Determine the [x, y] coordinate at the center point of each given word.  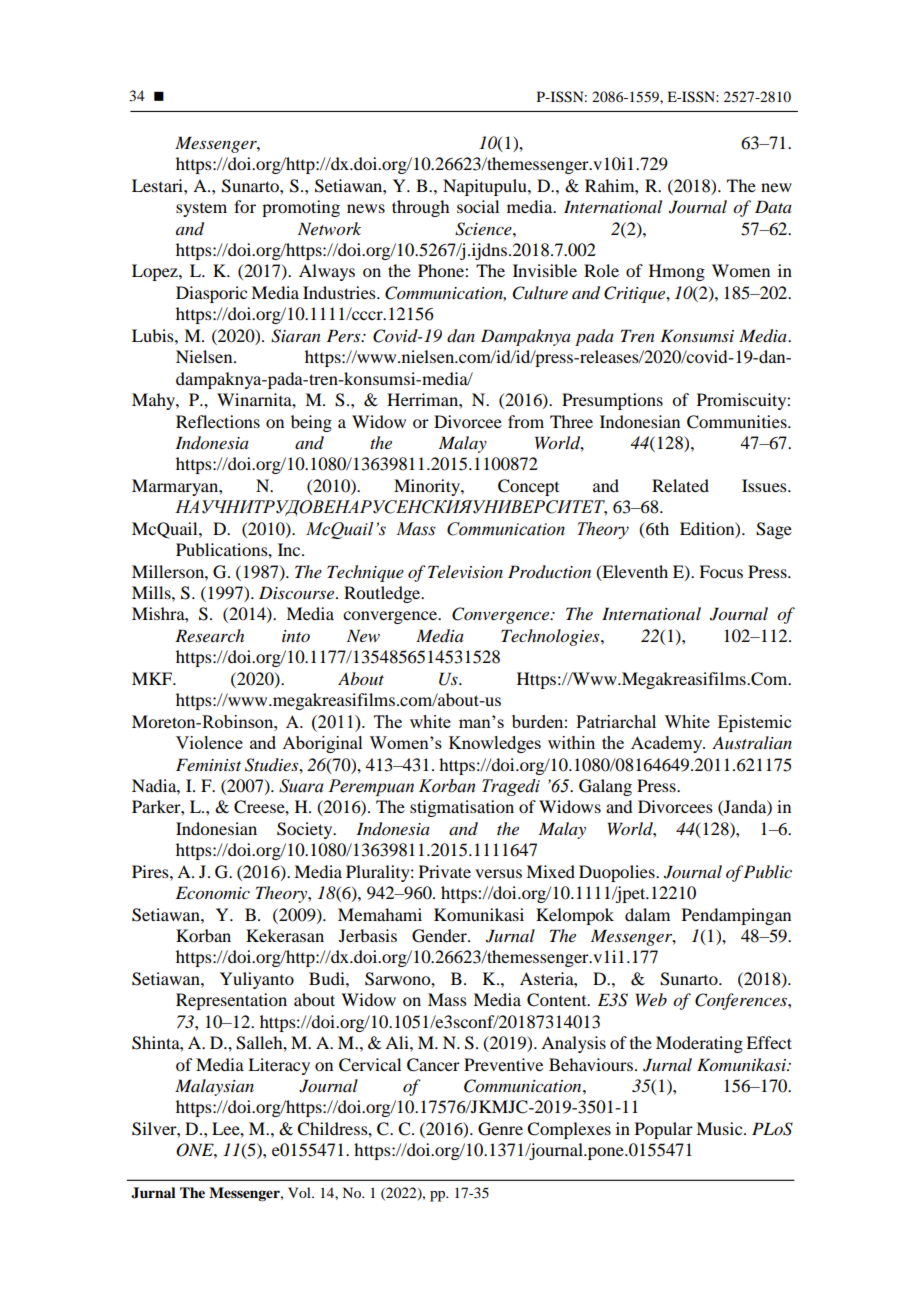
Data [773, 206]
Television [465, 571]
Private [445, 871]
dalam [647, 914]
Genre [500, 1129]
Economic [213, 893]
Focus [721, 571]
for [245, 206]
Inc [290, 549]
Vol [300, 1192]
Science [484, 229]
